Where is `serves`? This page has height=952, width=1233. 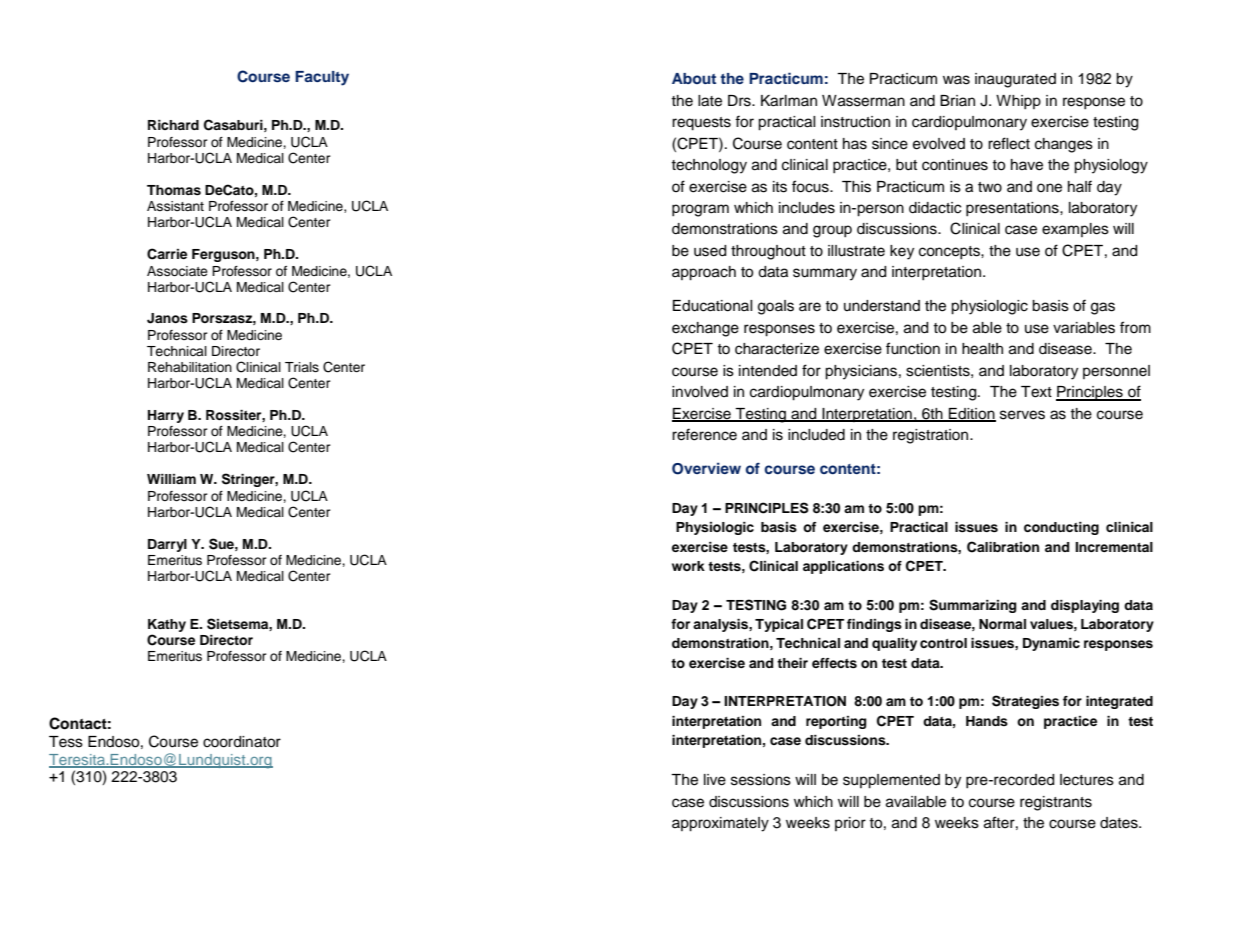
serves is located at coordinates (1022, 415).
